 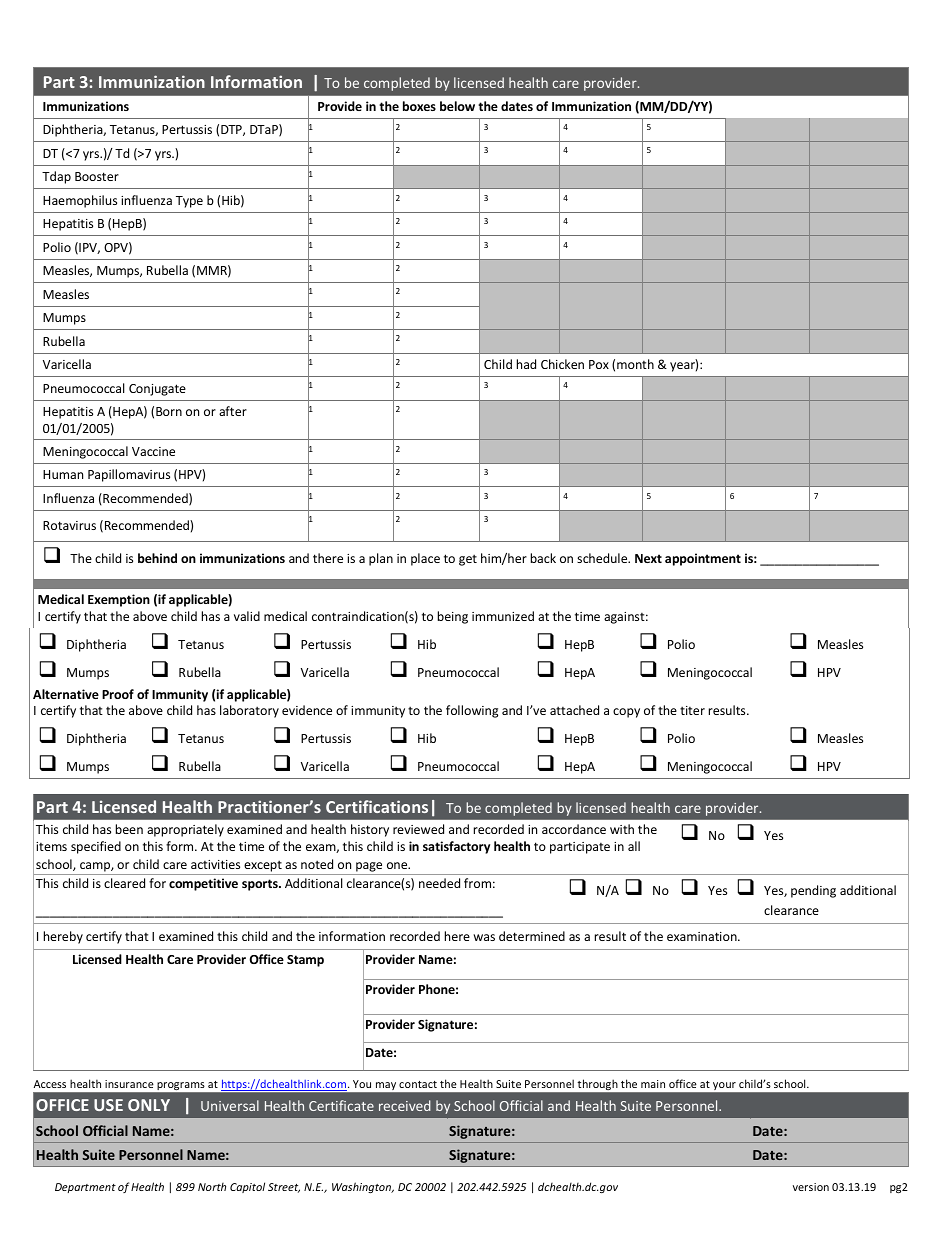 I want to click on received, so click(x=405, y=1105).
